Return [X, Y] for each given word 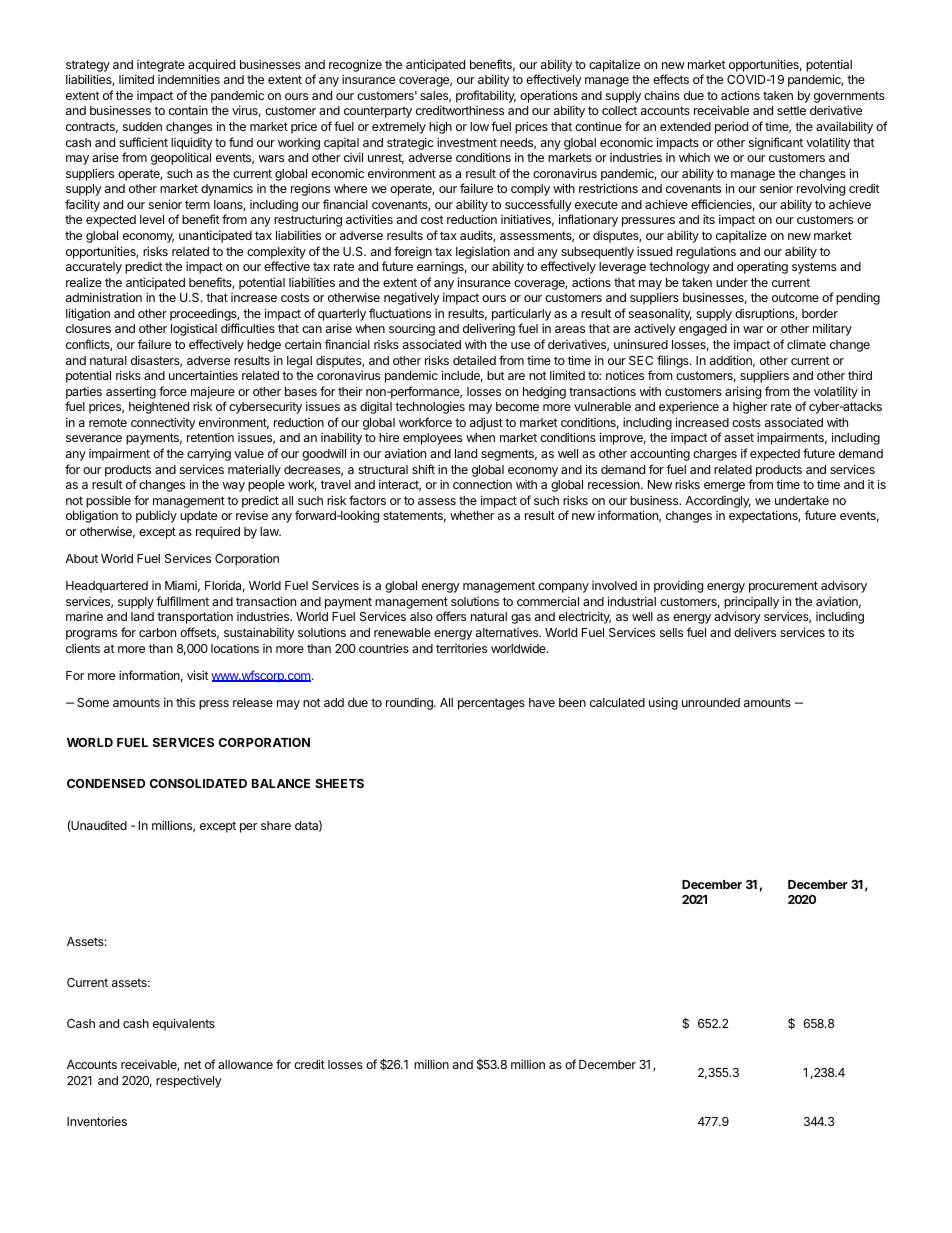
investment [467, 142]
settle [791, 110]
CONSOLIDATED [198, 783]
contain [188, 110]
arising [743, 392]
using [663, 703]
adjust [486, 423]
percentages [491, 704]
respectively [189, 1081]
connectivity [163, 423]
